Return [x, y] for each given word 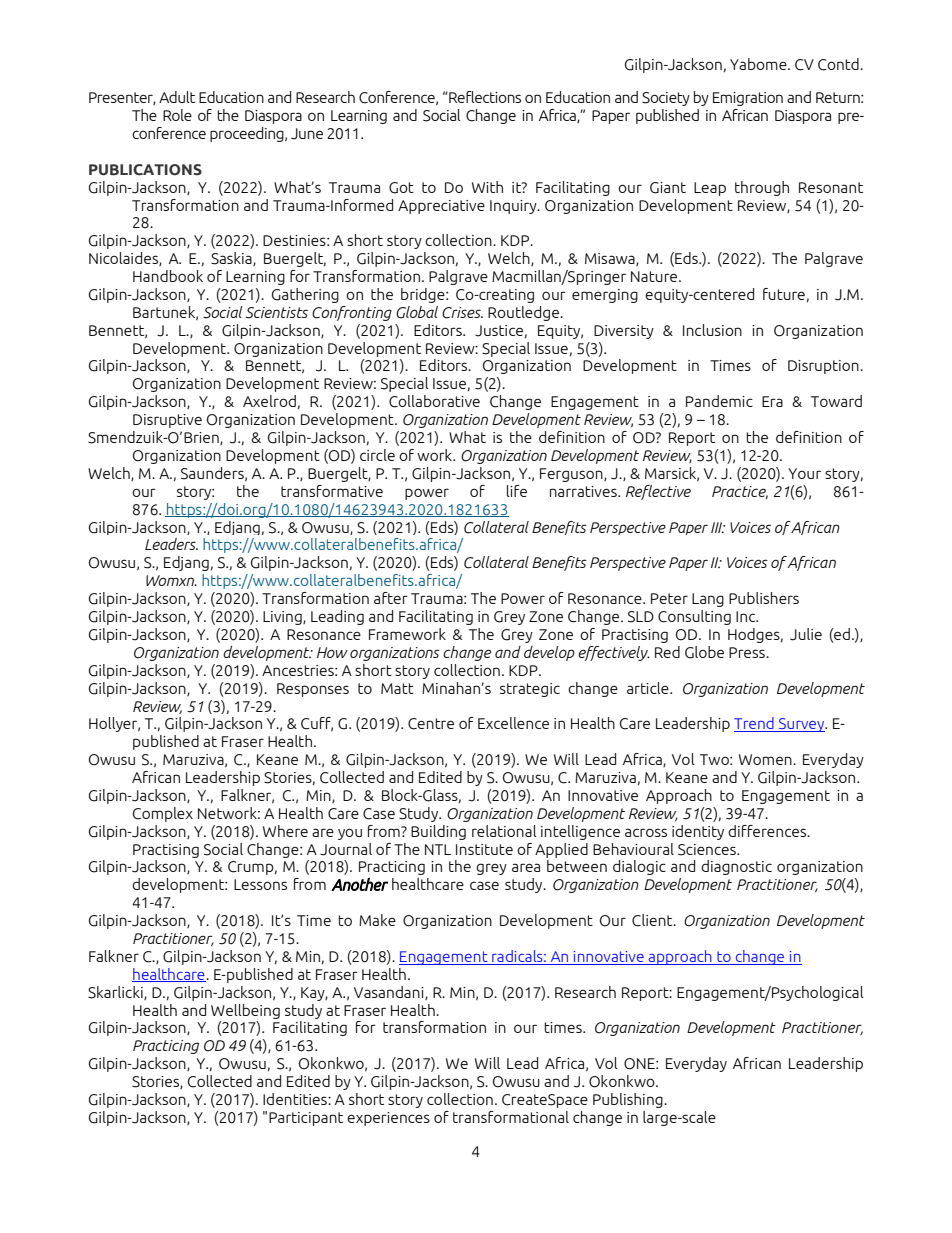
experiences [388, 1119]
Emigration [748, 99]
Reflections [484, 97]
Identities [296, 1099]
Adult [177, 97]
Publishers [764, 598]
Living [283, 618]
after [391, 598]
